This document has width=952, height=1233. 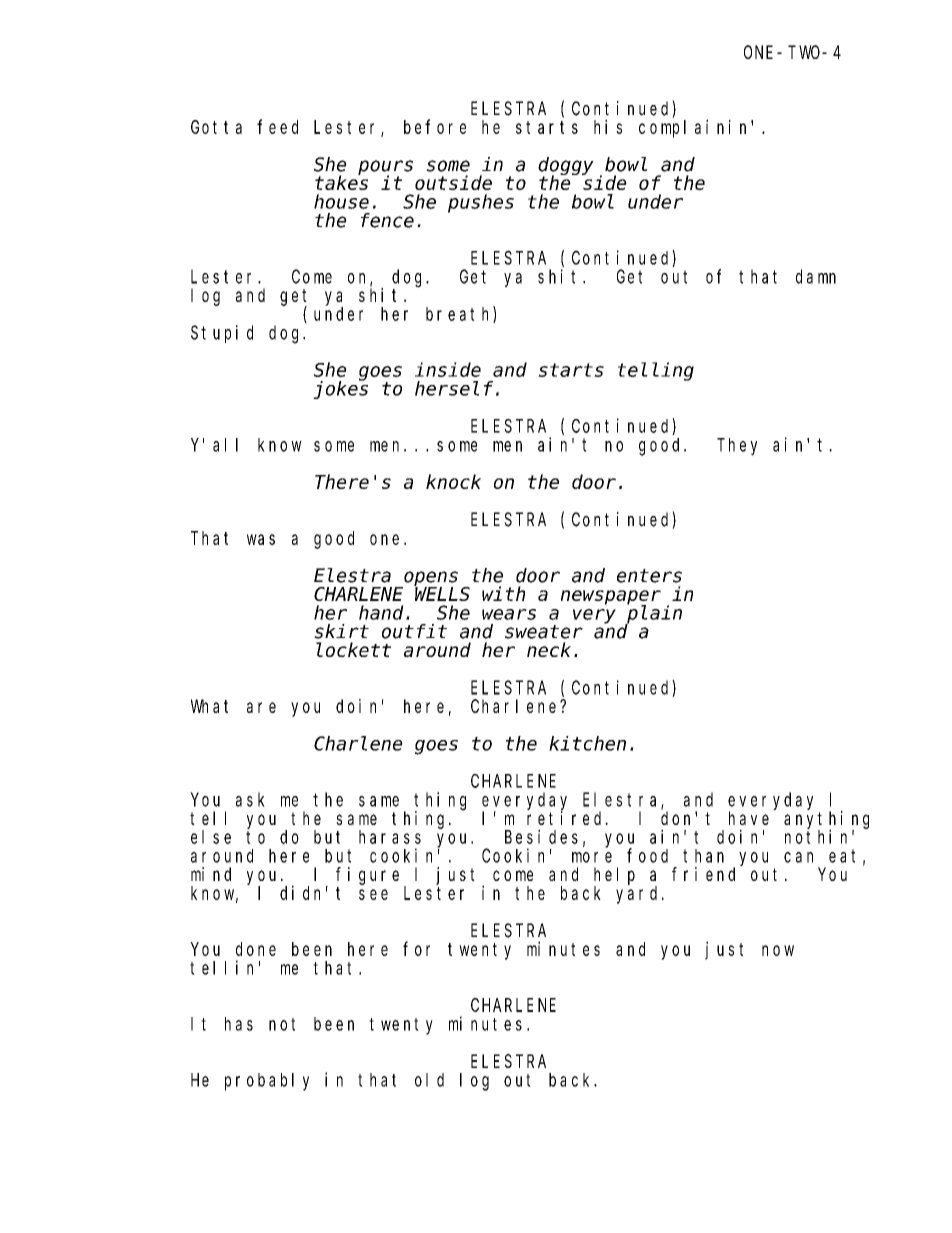 What do you see at coordinates (390, 837) in the document?
I see `harass` at bounding box center [390, 837].
